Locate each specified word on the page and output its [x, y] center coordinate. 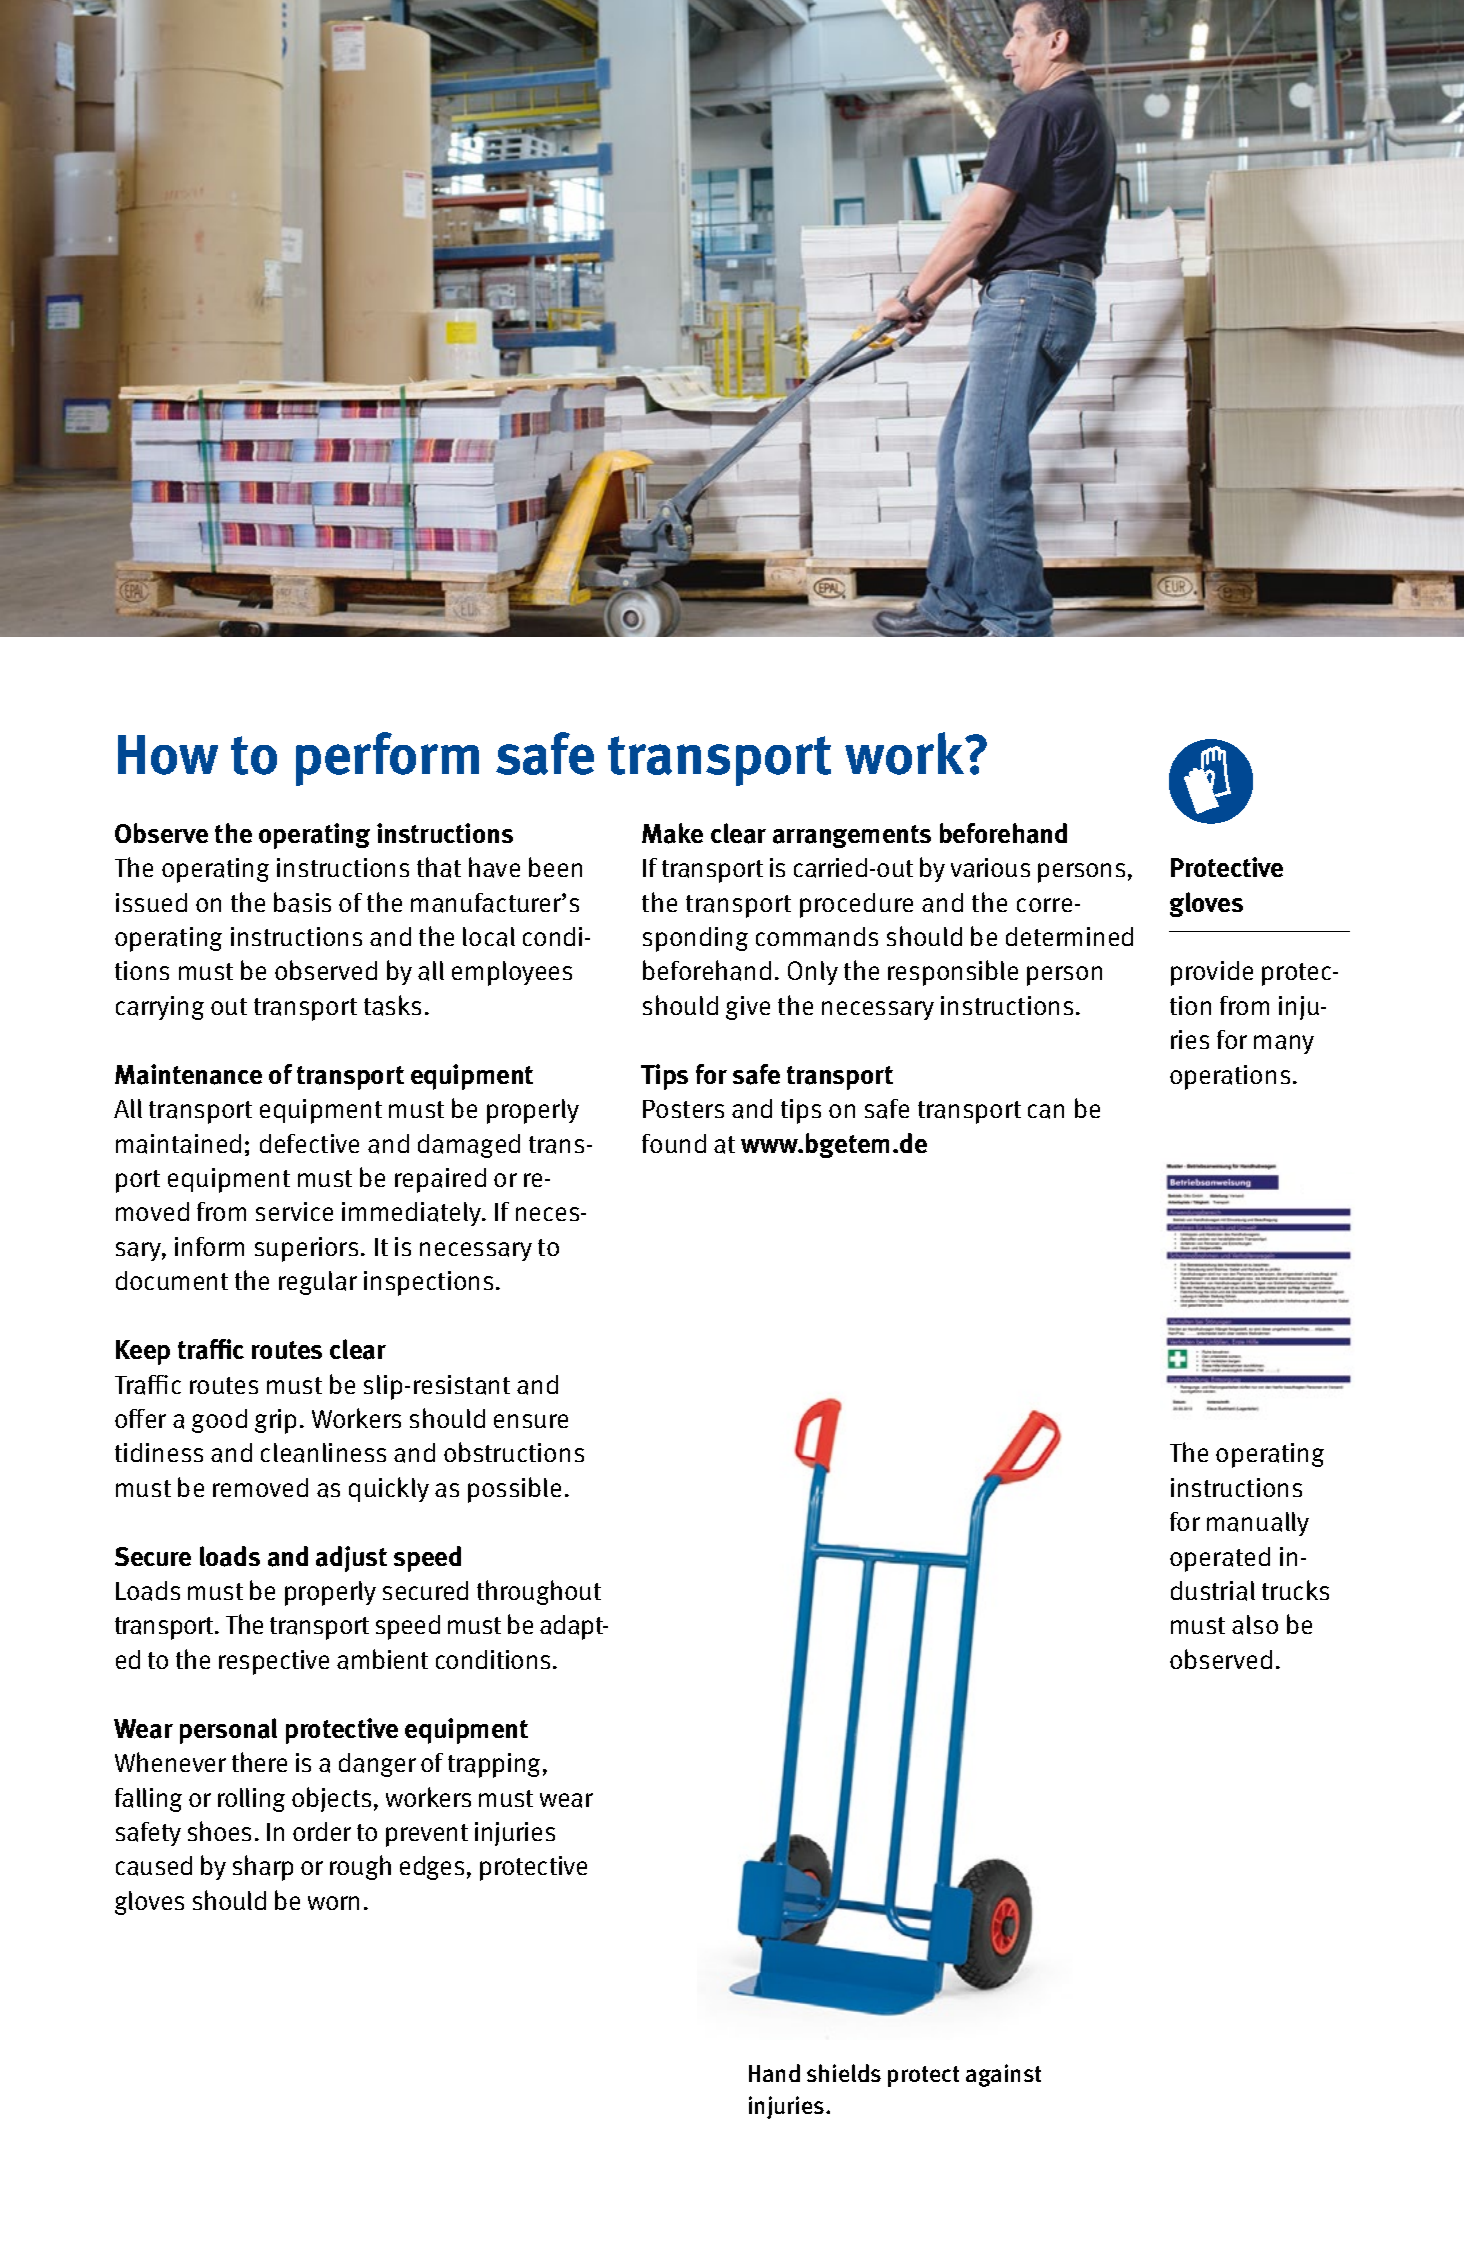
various [990, 868]
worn [333, 1903]
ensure [531, 1421]
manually [1258, 1524]
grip [275, 1421]
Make [672, 833]
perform [387, 759]
